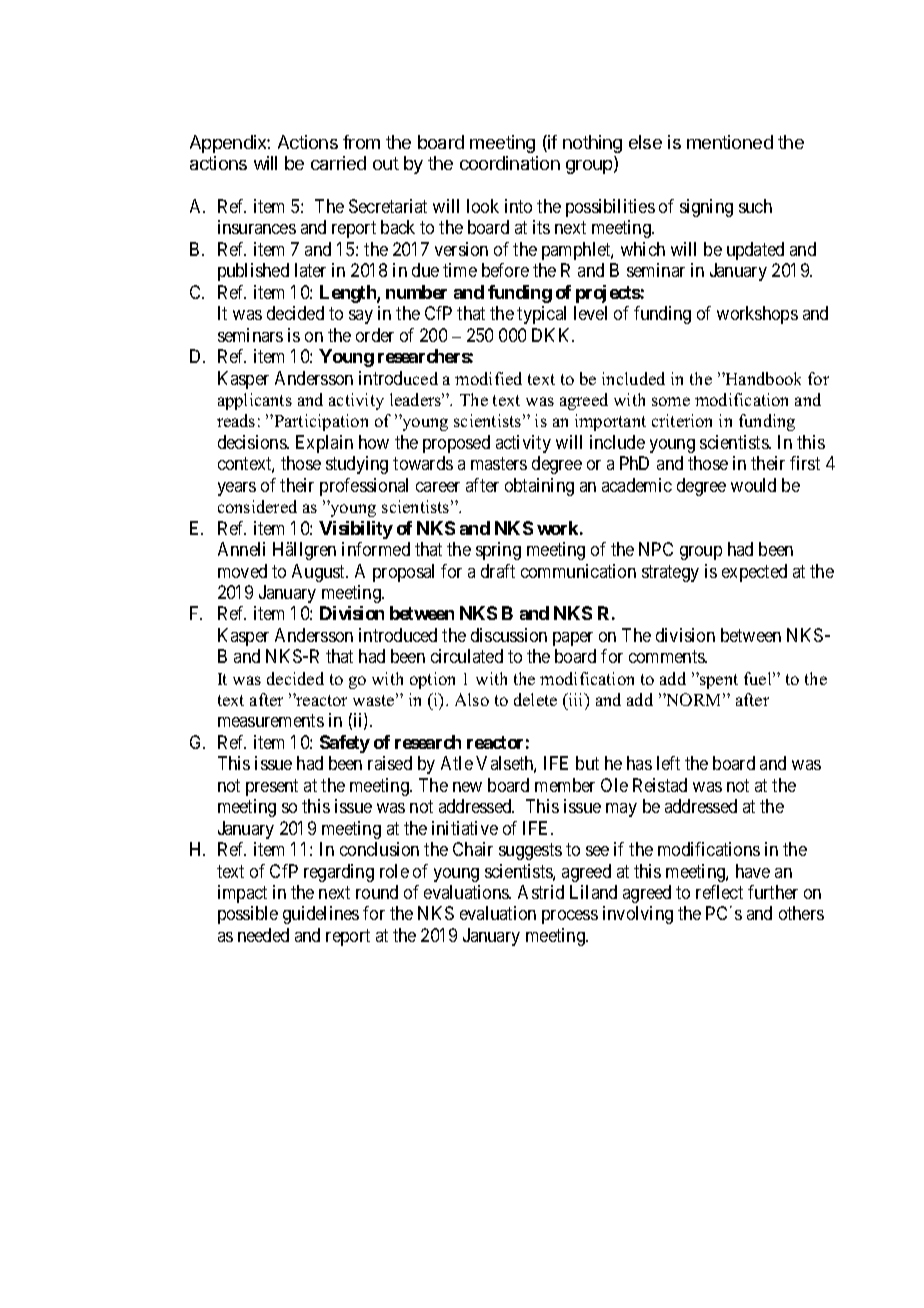 Image resolution: width=924 pixels, height=1308 pixels. I want to click on mentioned, so click(730, 142).
